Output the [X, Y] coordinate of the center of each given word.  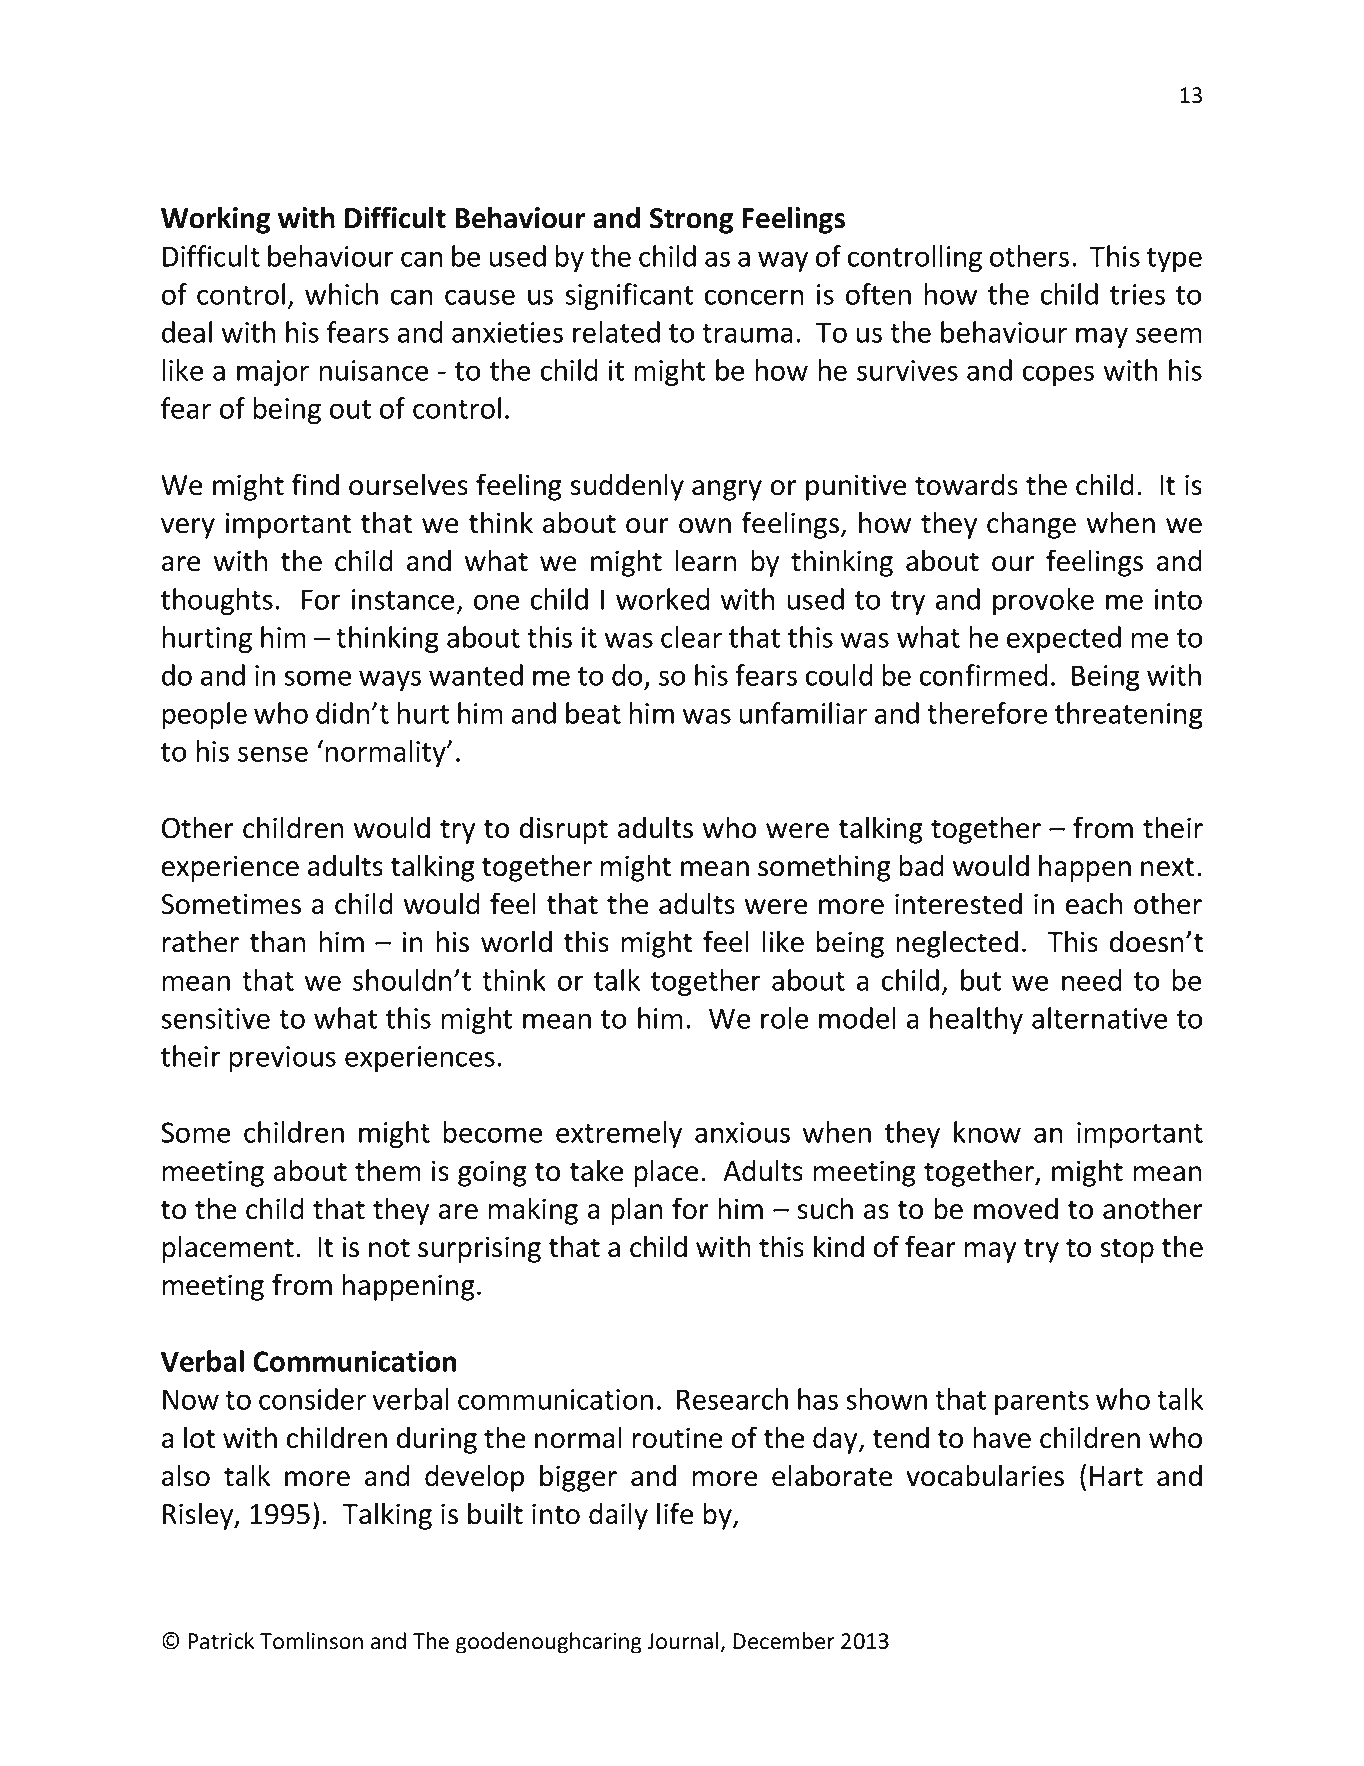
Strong [692, 221]
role [784, 1018]
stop [1127, 1250]
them [388, 1170]
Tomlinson [311, 1641]
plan [637, 1211]
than [278, 941]
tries [1137, 294]
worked [662, 599]
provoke [1043, 601]
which [341, 294]
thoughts [217, 601]
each [1094, 903]
